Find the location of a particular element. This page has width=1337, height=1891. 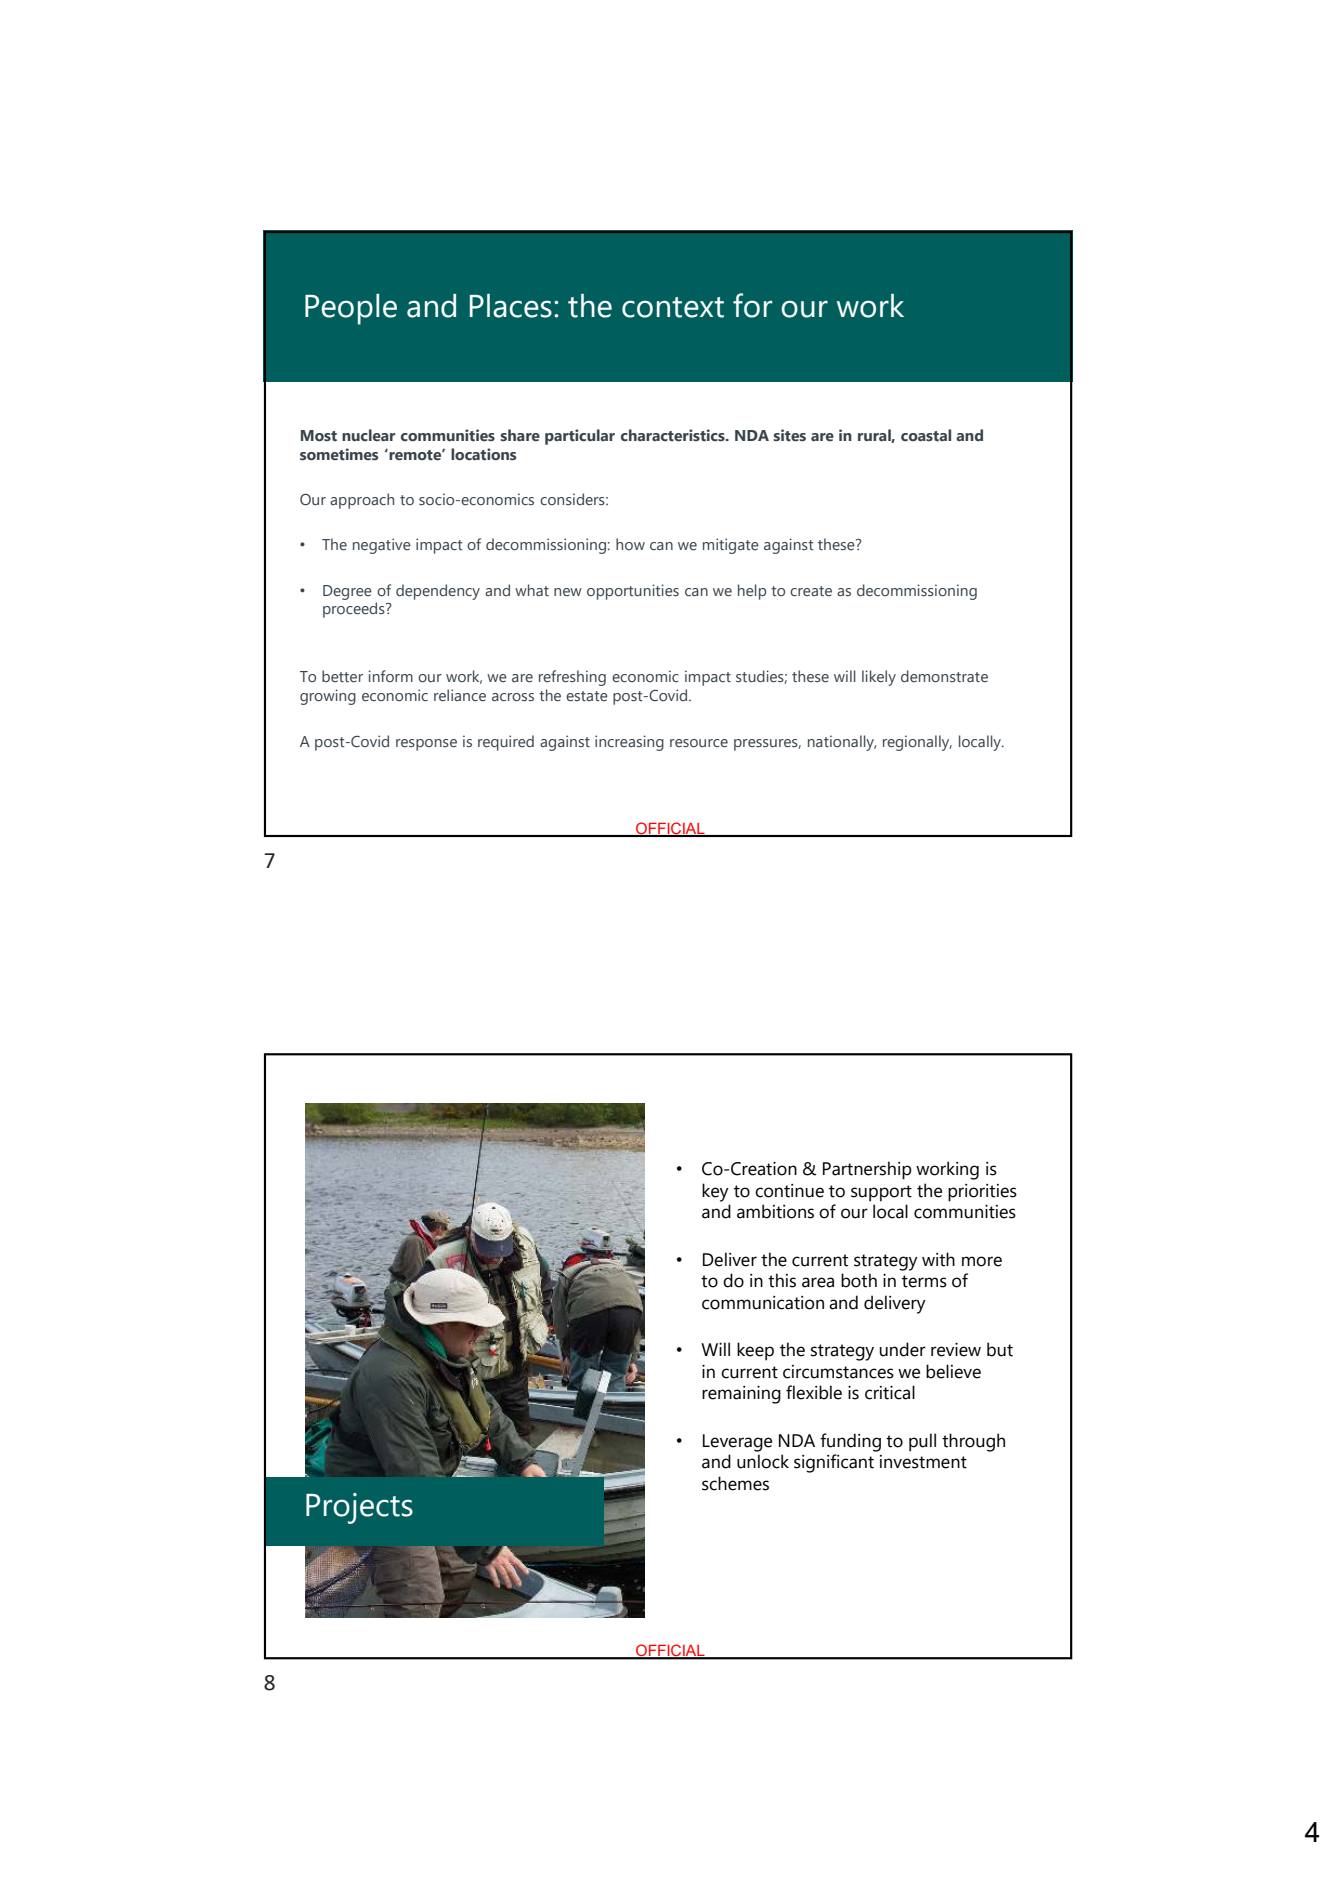

key is located at coordinates (715, 1192).
